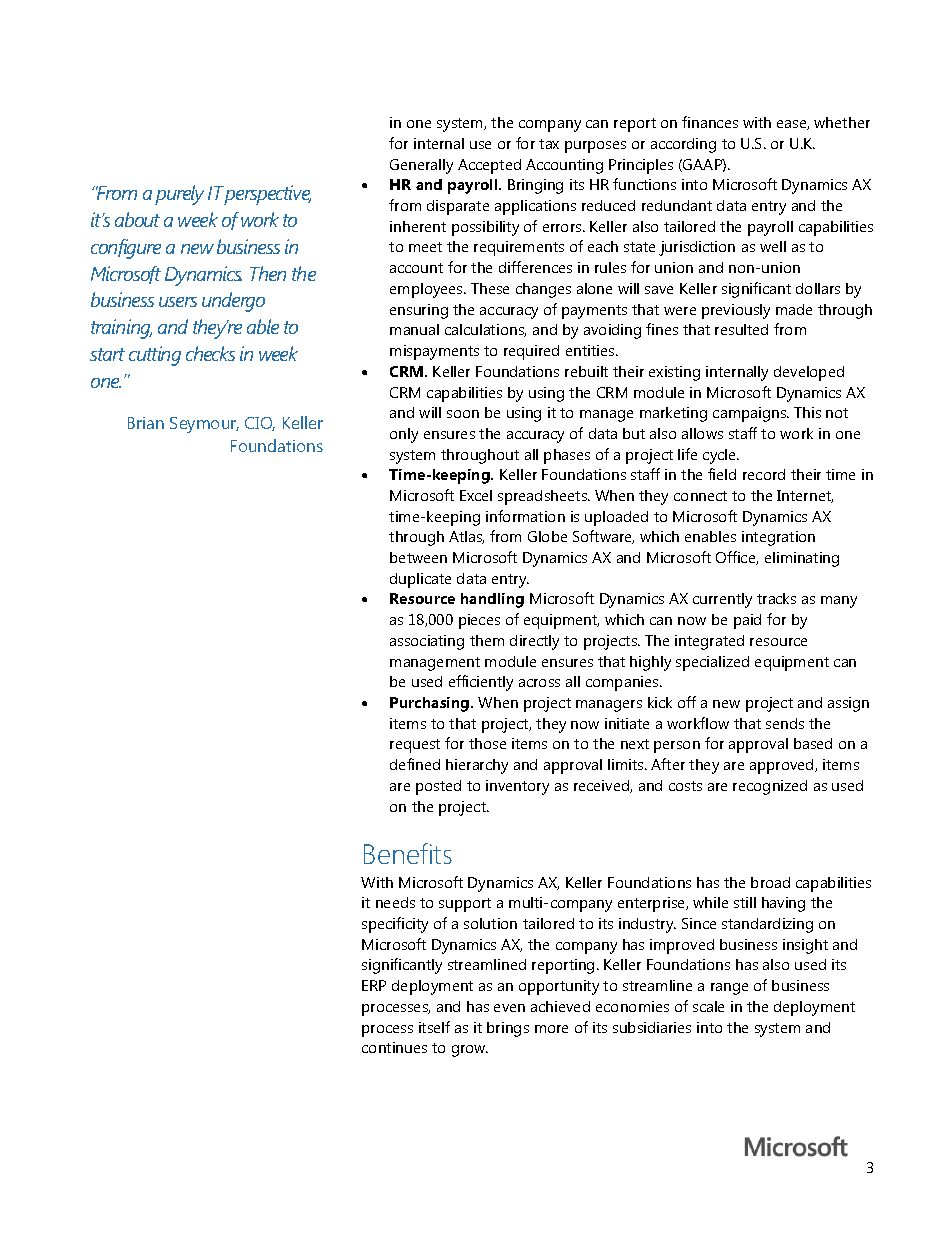 This screenshot has height=1233, width=952. What do you see at coordinates (179, 195) in the screenshot?
I see `purely` at bounding box center [179, 195].
